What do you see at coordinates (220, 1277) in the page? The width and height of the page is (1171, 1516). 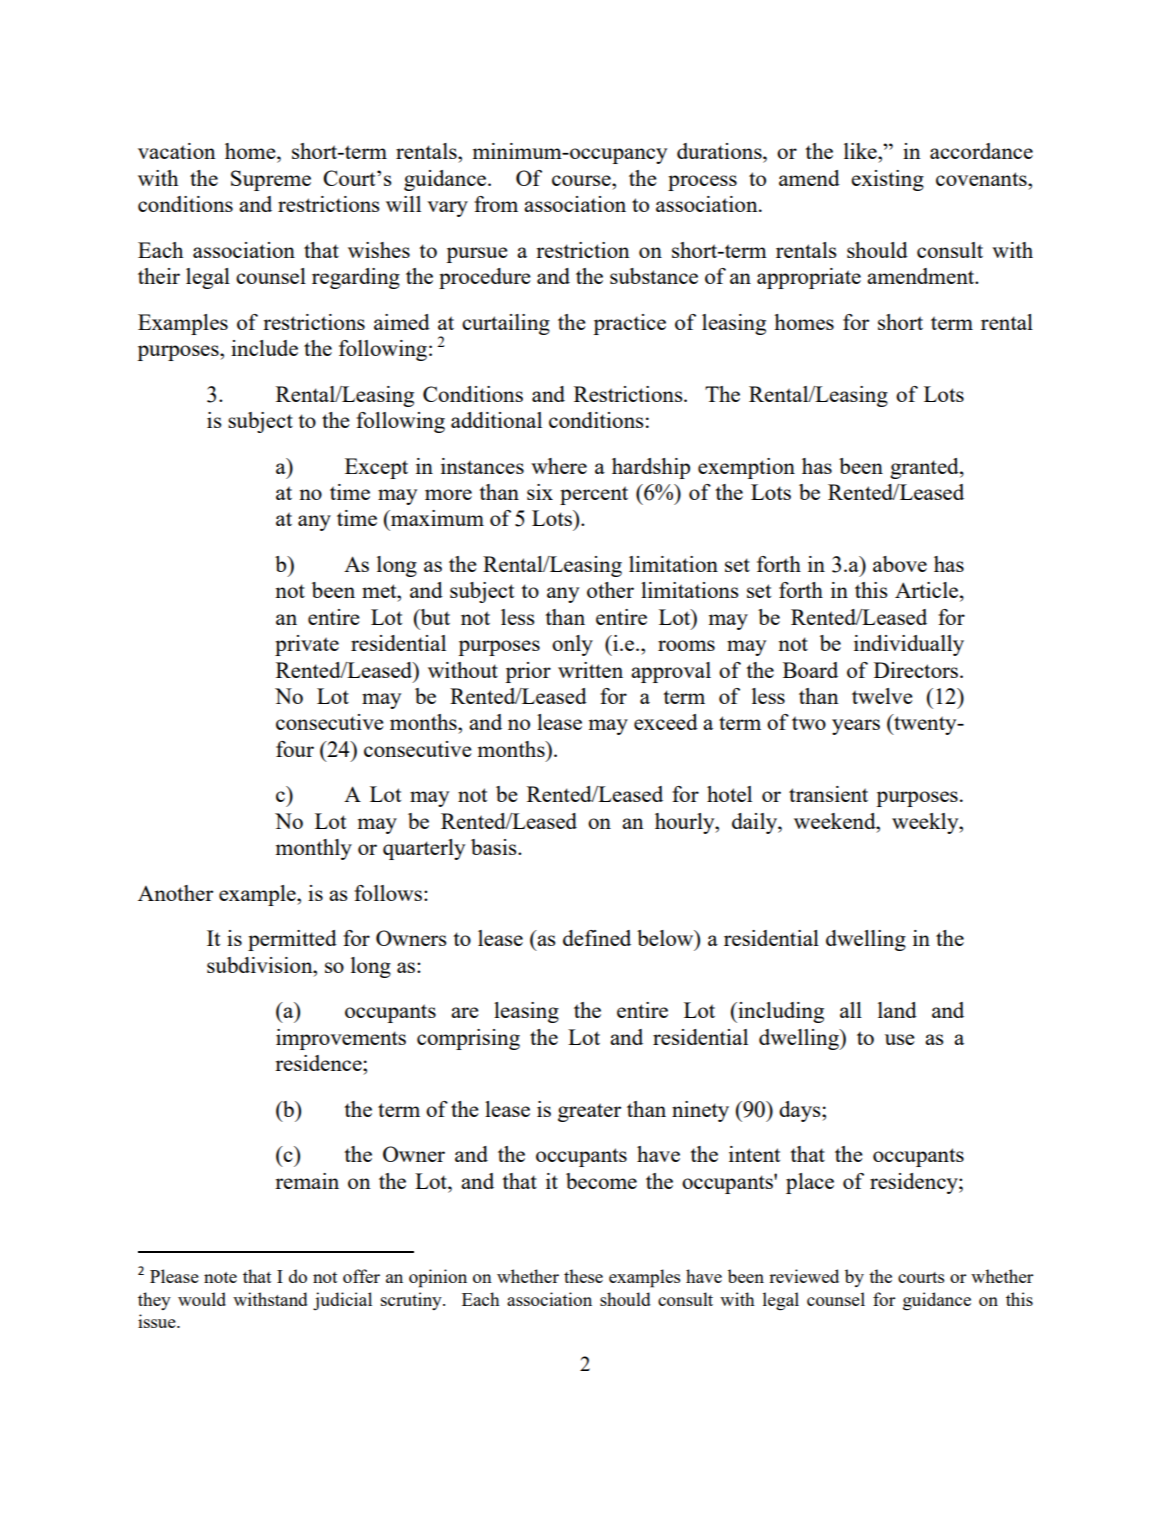 I see `note` at bounding box center [220, 1277].
